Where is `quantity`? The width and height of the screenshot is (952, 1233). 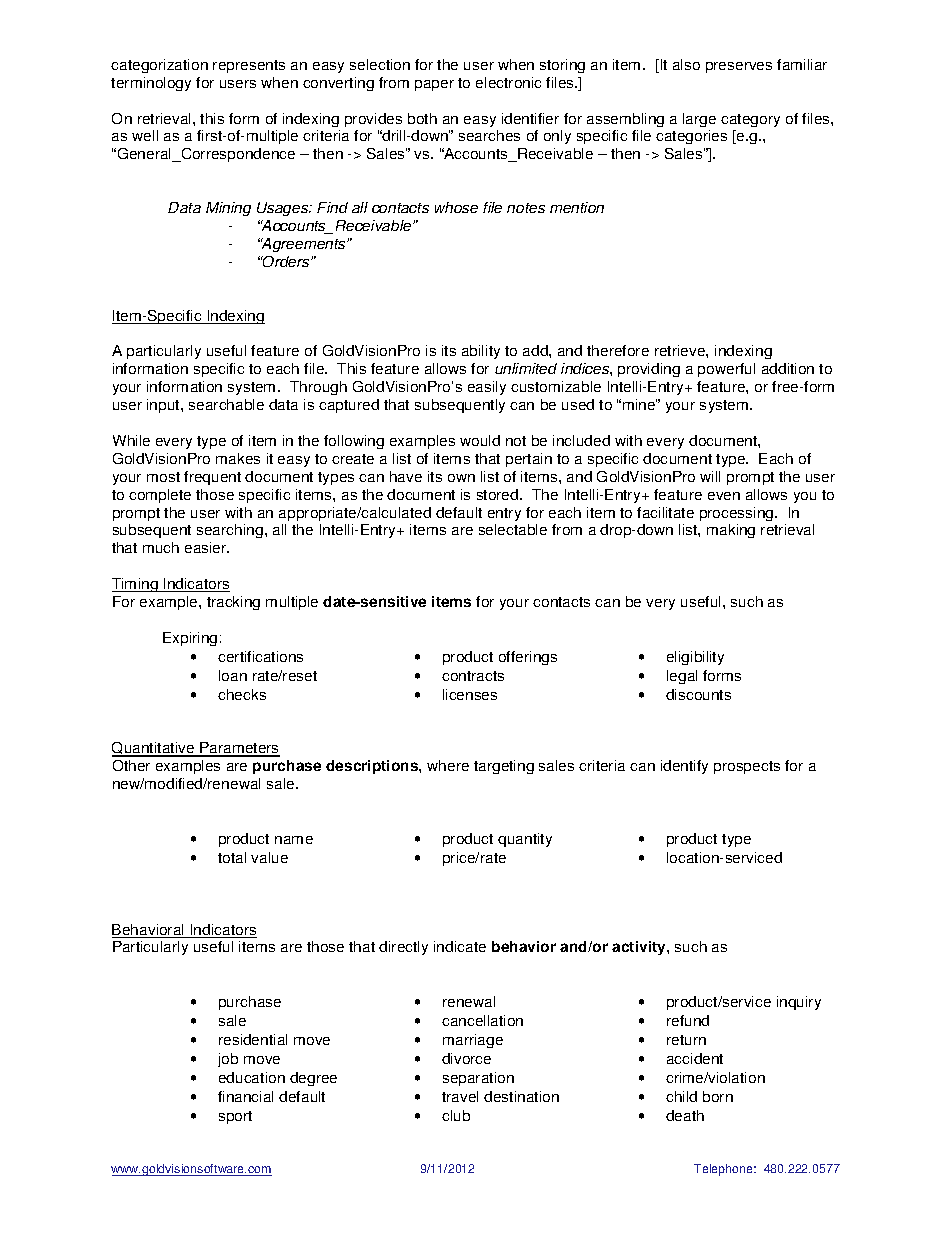 quantity is located at coordinates (525, 840).
